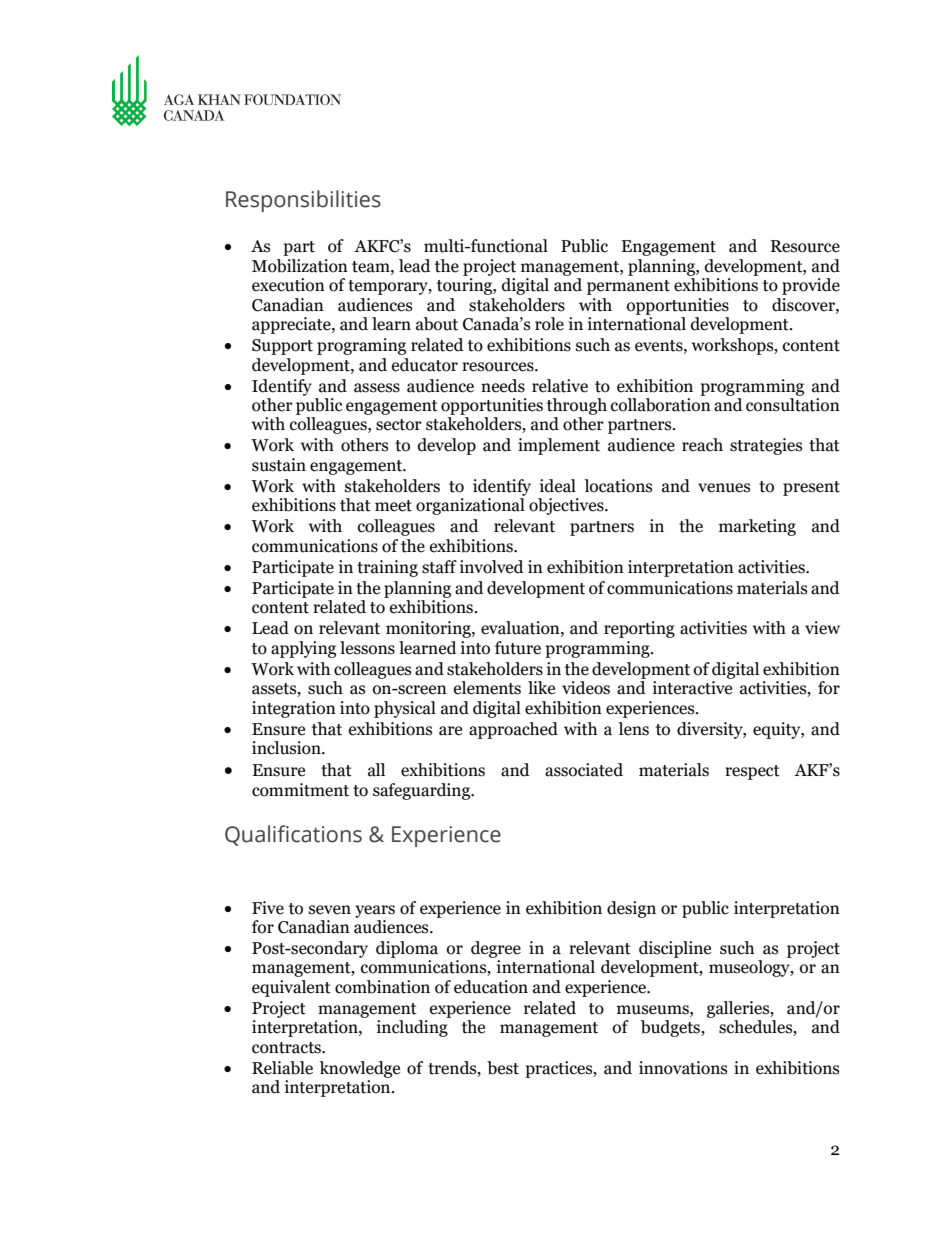  Describe the element at coordinates (584, 770) in the page. I see `associated` at that location.
